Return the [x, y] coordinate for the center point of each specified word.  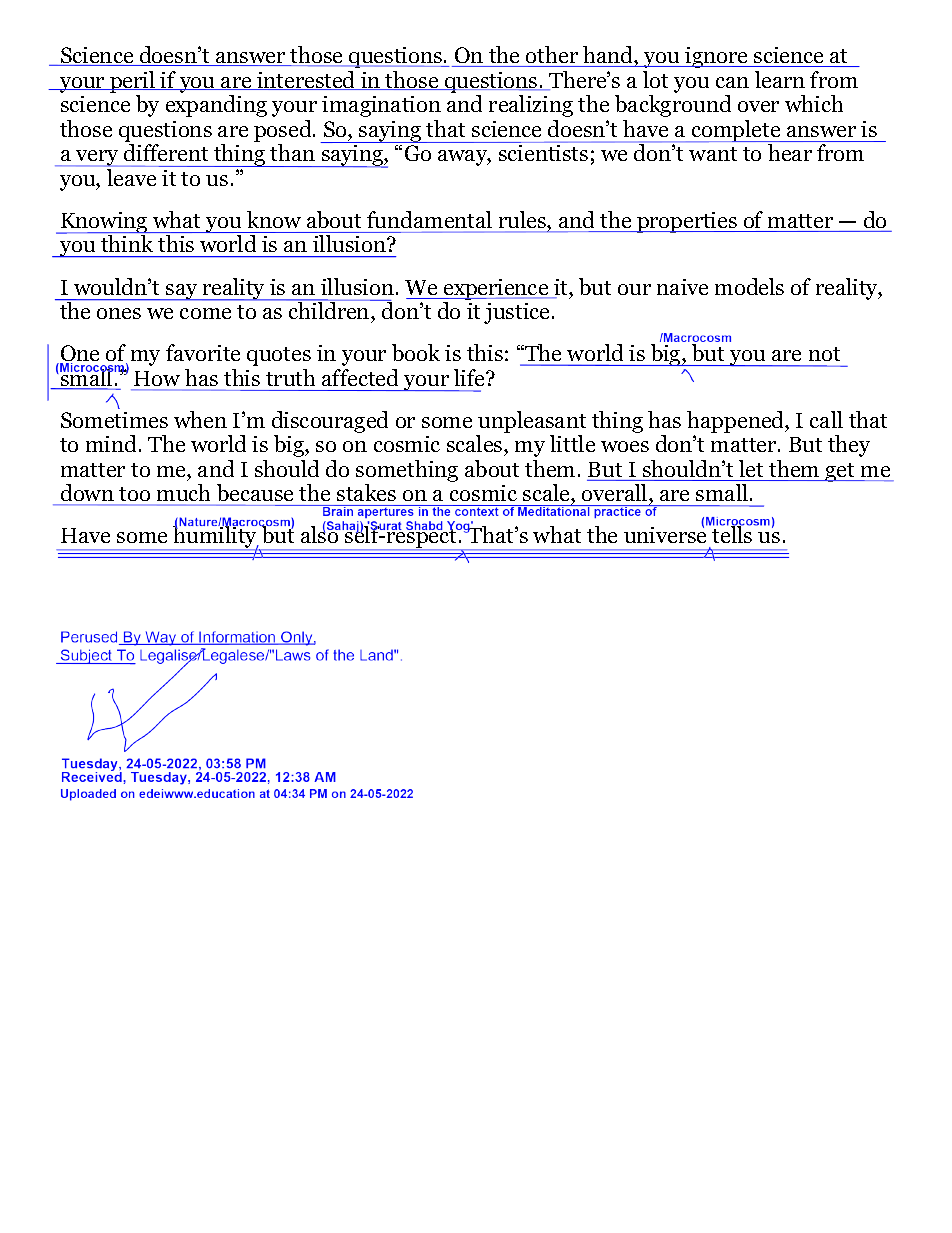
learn [780, 79]
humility [215, 537]
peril [132, 83]
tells [732, 533]
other [552, 56]
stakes [366, 492]
